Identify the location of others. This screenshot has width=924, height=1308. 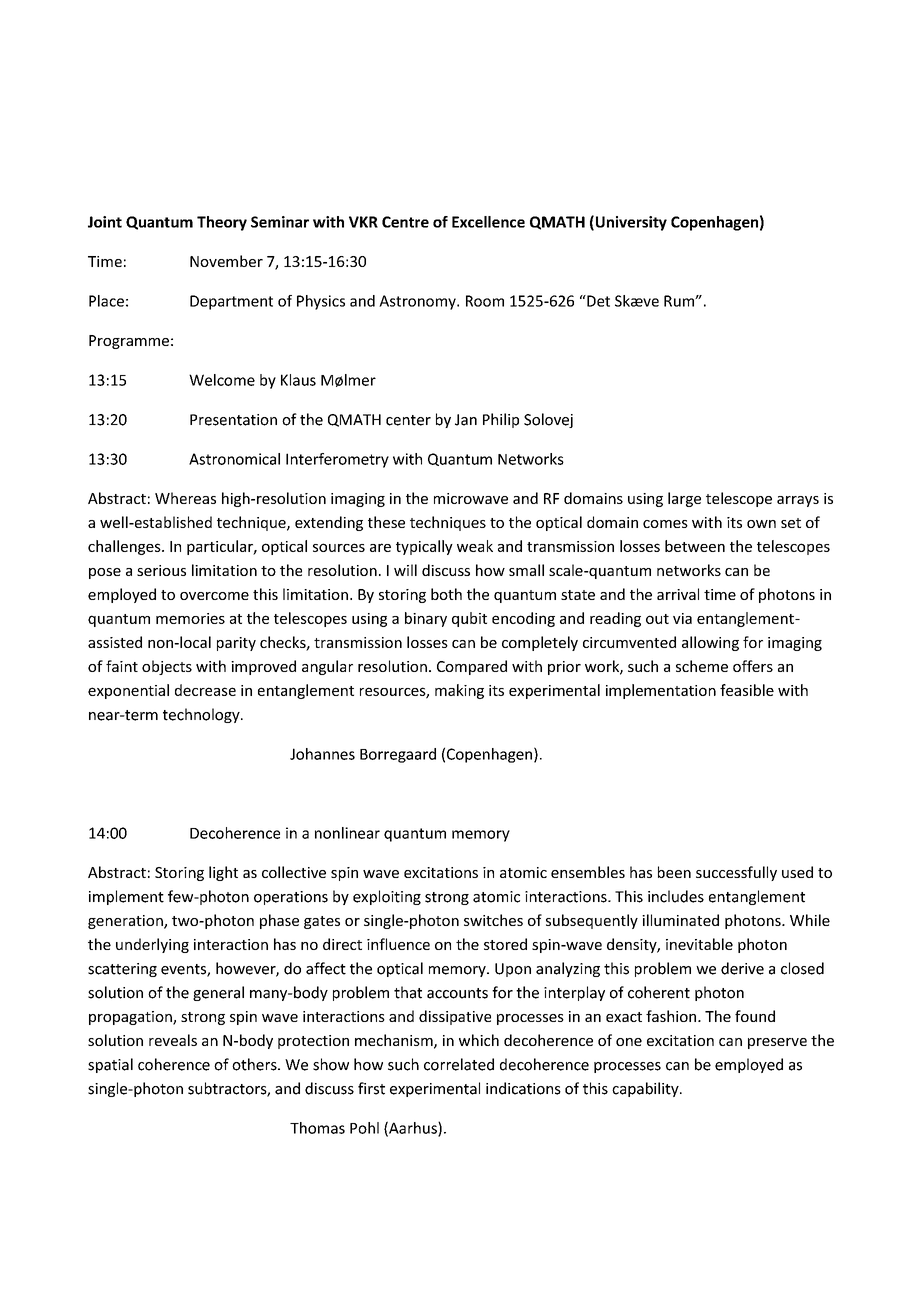
(255, 1064).
